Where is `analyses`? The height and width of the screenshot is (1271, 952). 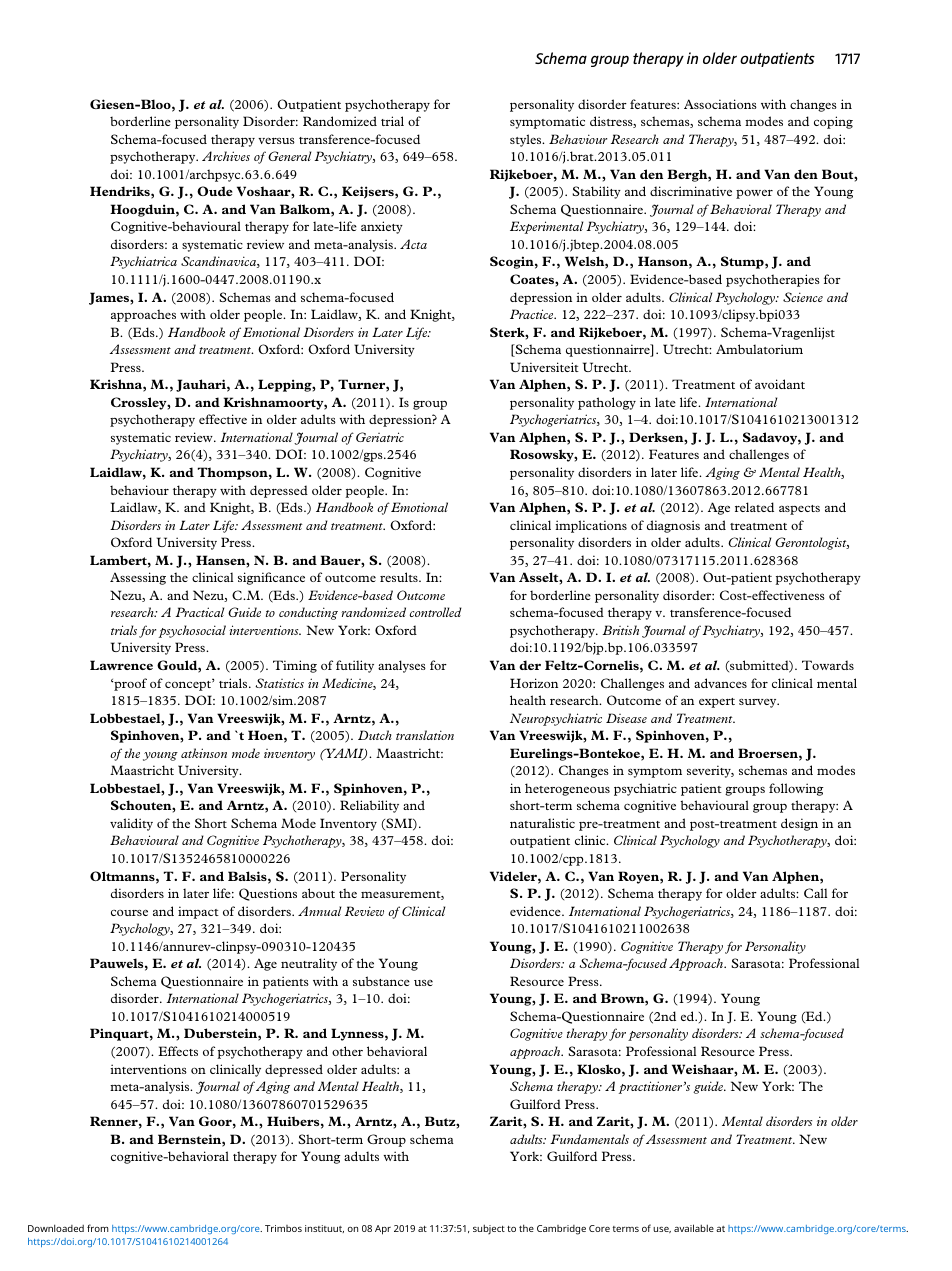
analyses is located at coordinates (402, 666).
